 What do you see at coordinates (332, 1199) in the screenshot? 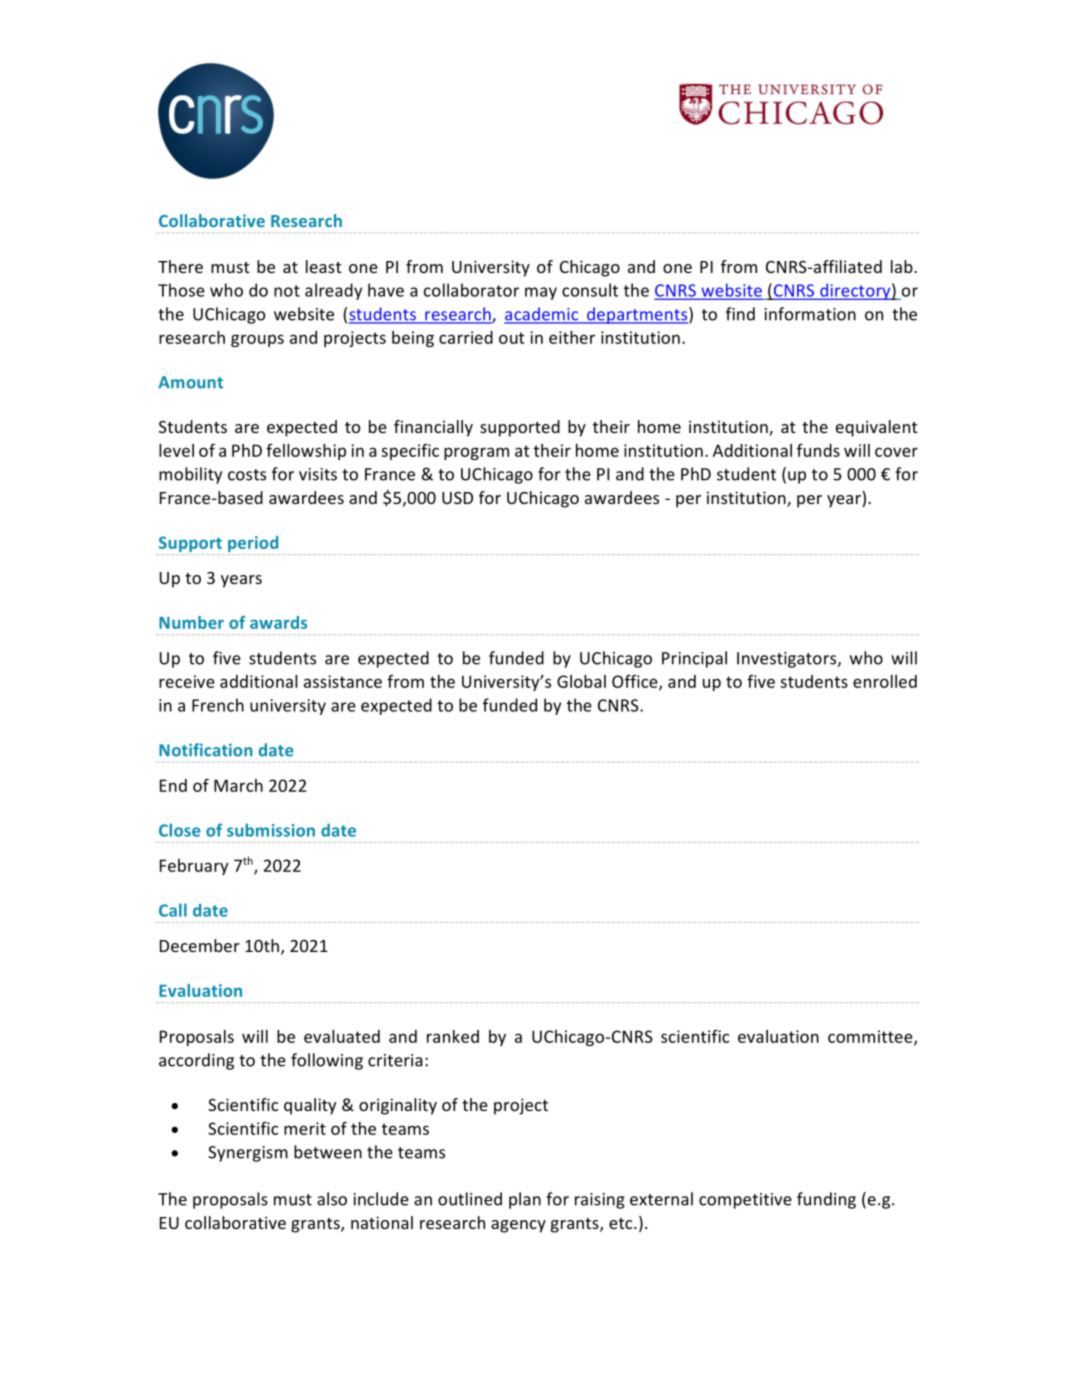
I see `also` at bounding box center [332, 1199].
